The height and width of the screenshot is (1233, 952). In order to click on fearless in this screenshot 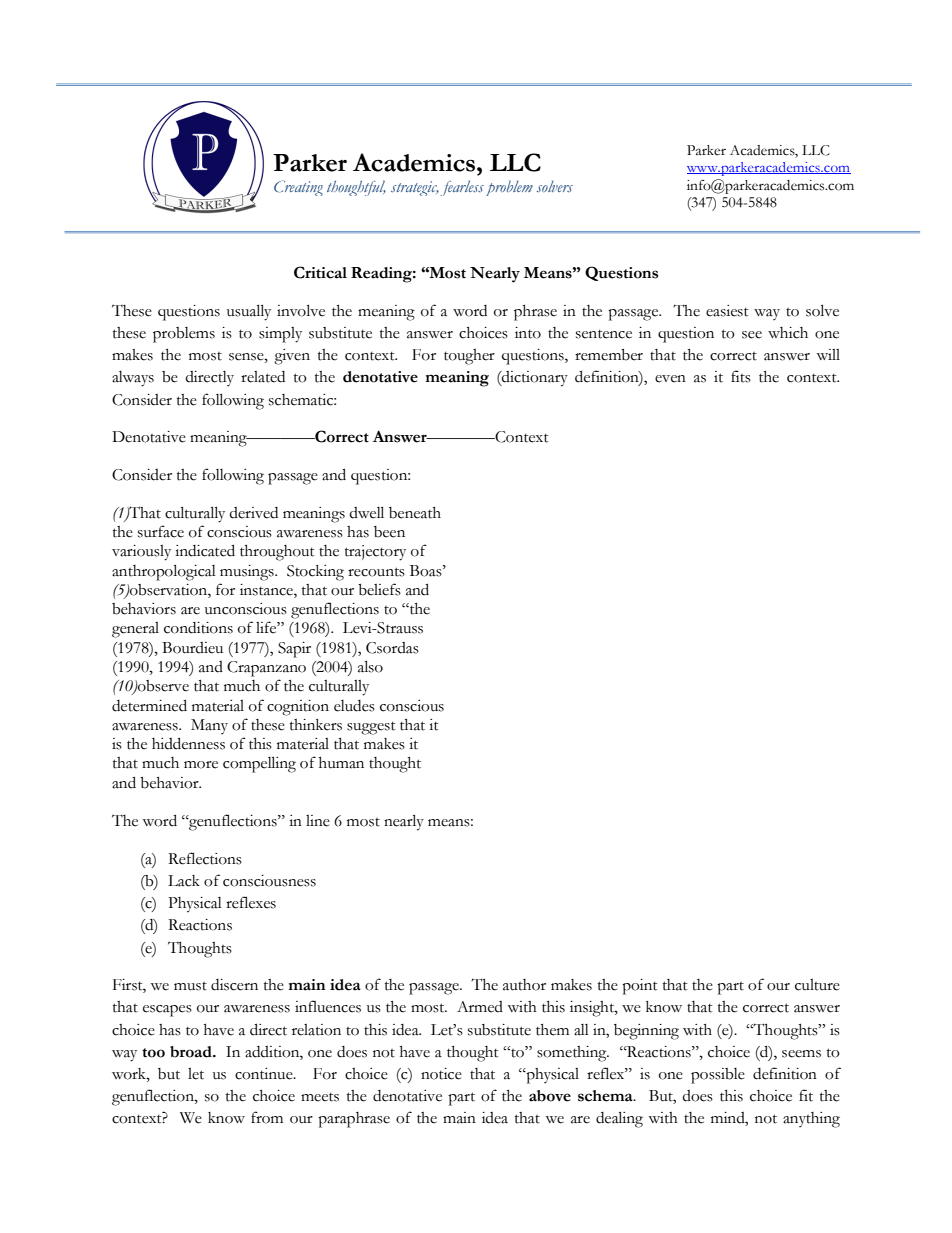, I will do `click(462, 188)`.
